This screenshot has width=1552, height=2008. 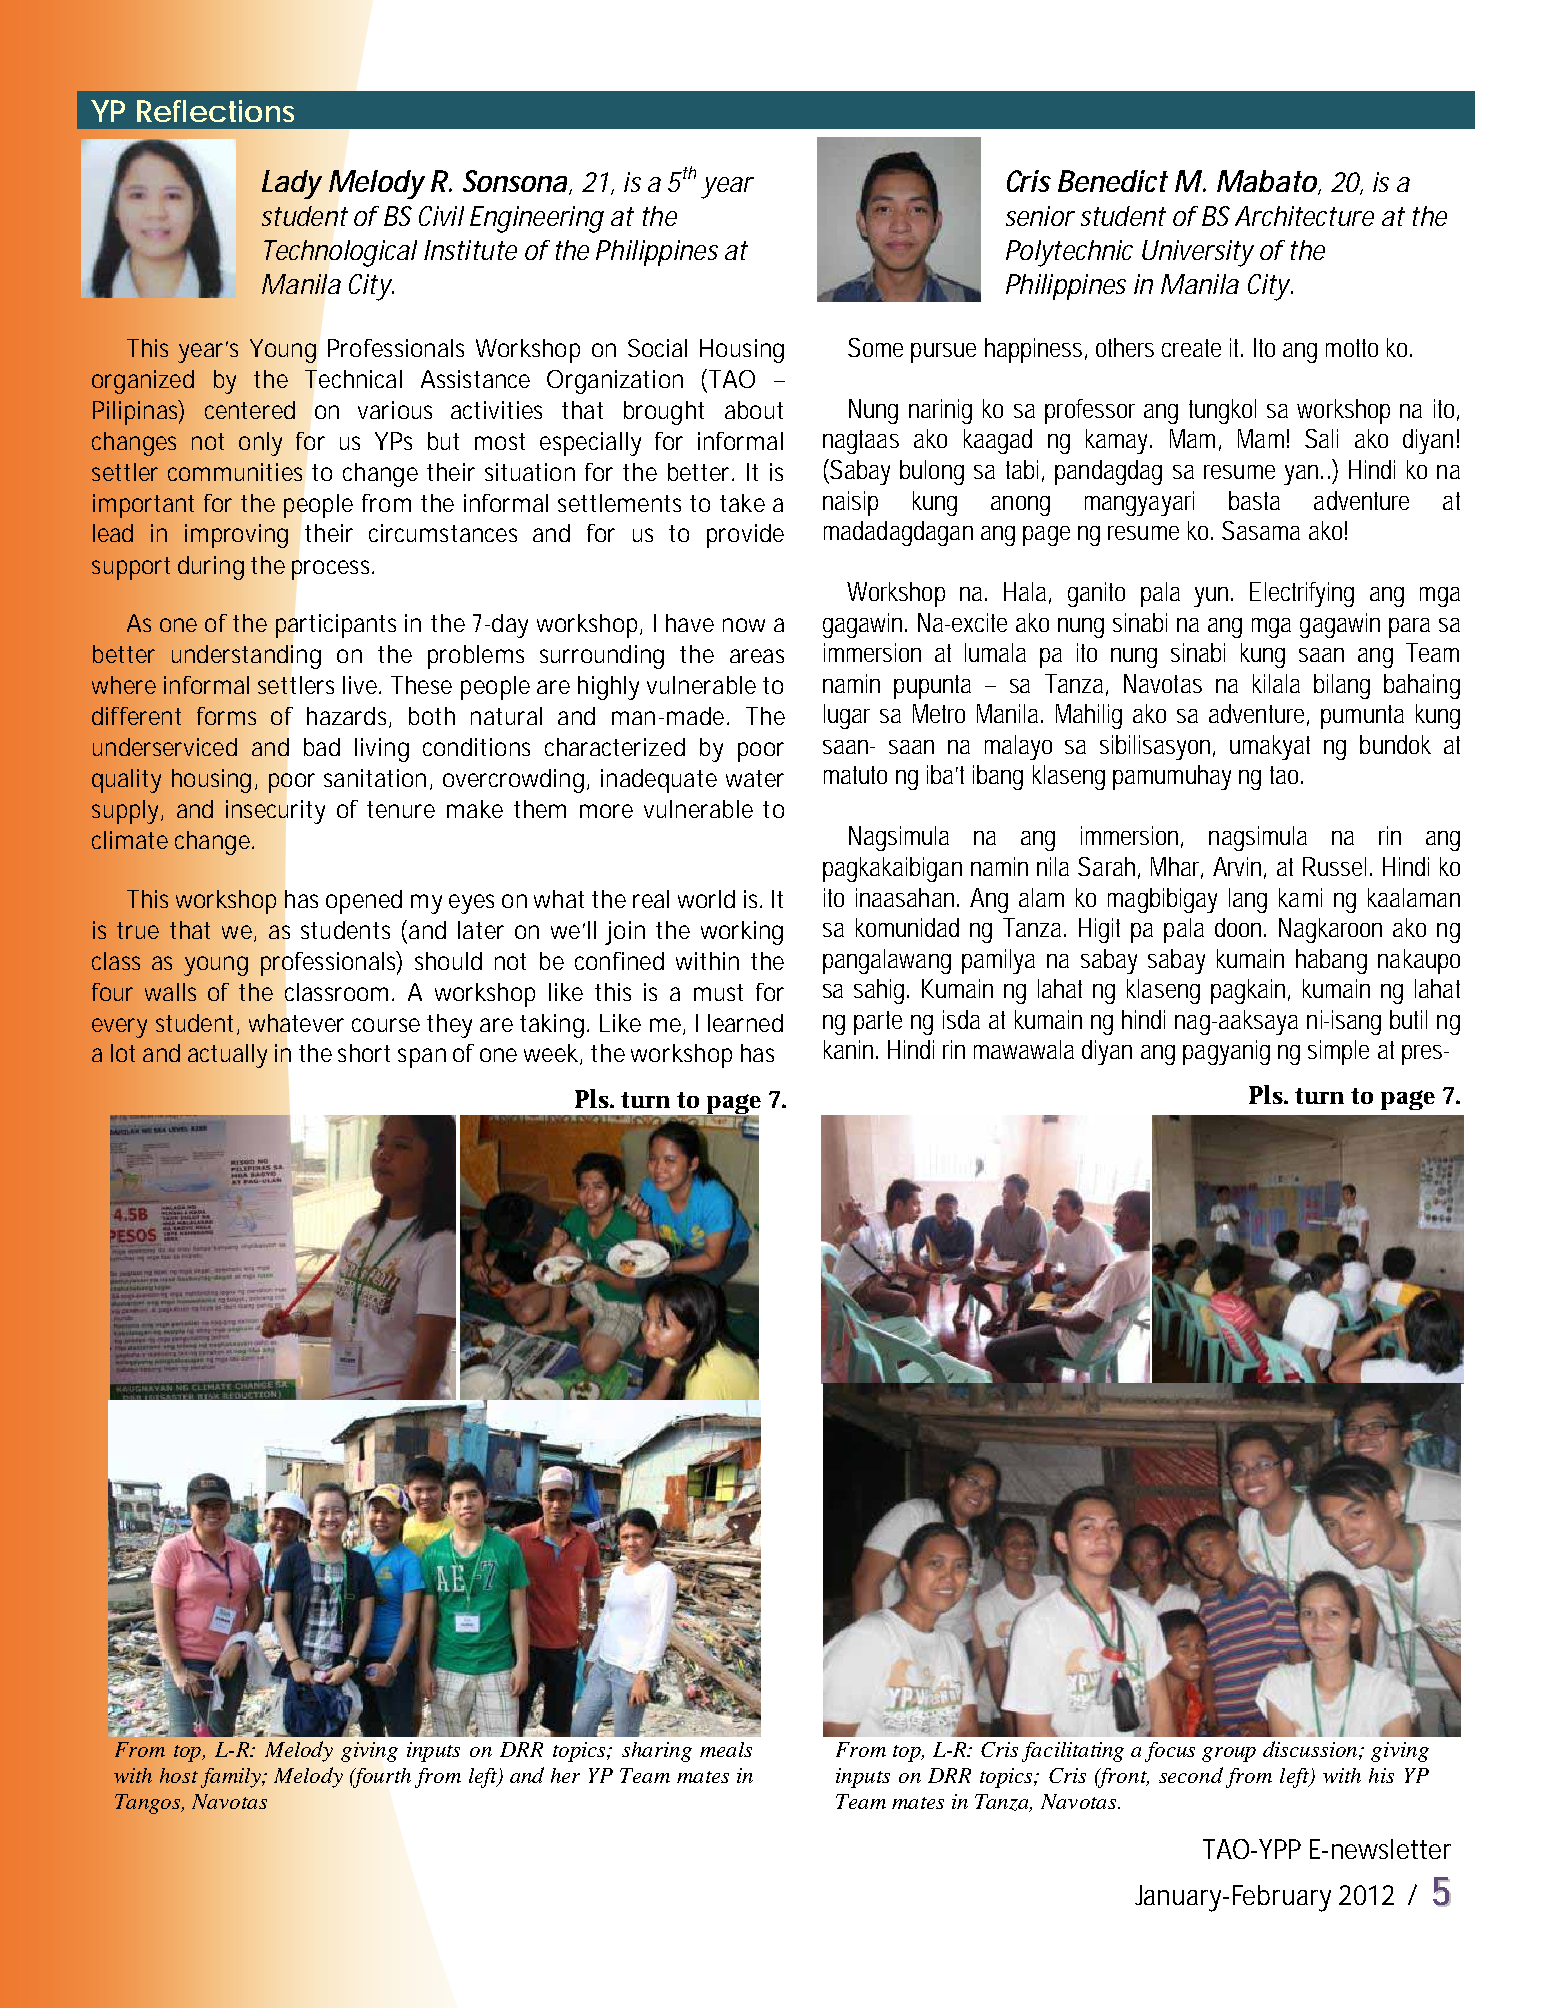 What do you see at coordinates (226, 716) in the screenshot?
I see `forms` at bounding box center [226, 716].
